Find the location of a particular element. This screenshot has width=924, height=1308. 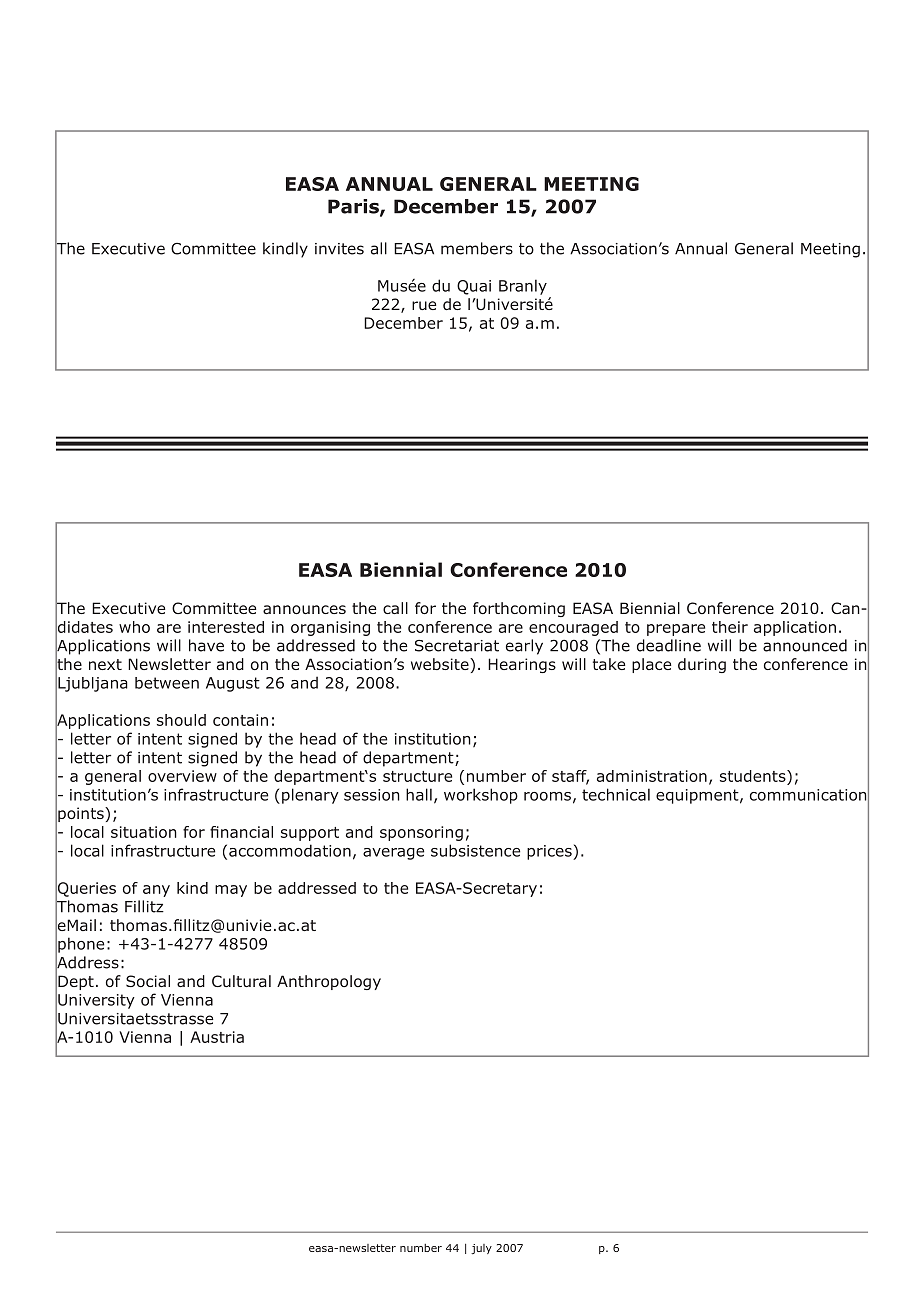

interested is located at coordinates (226, 627).
